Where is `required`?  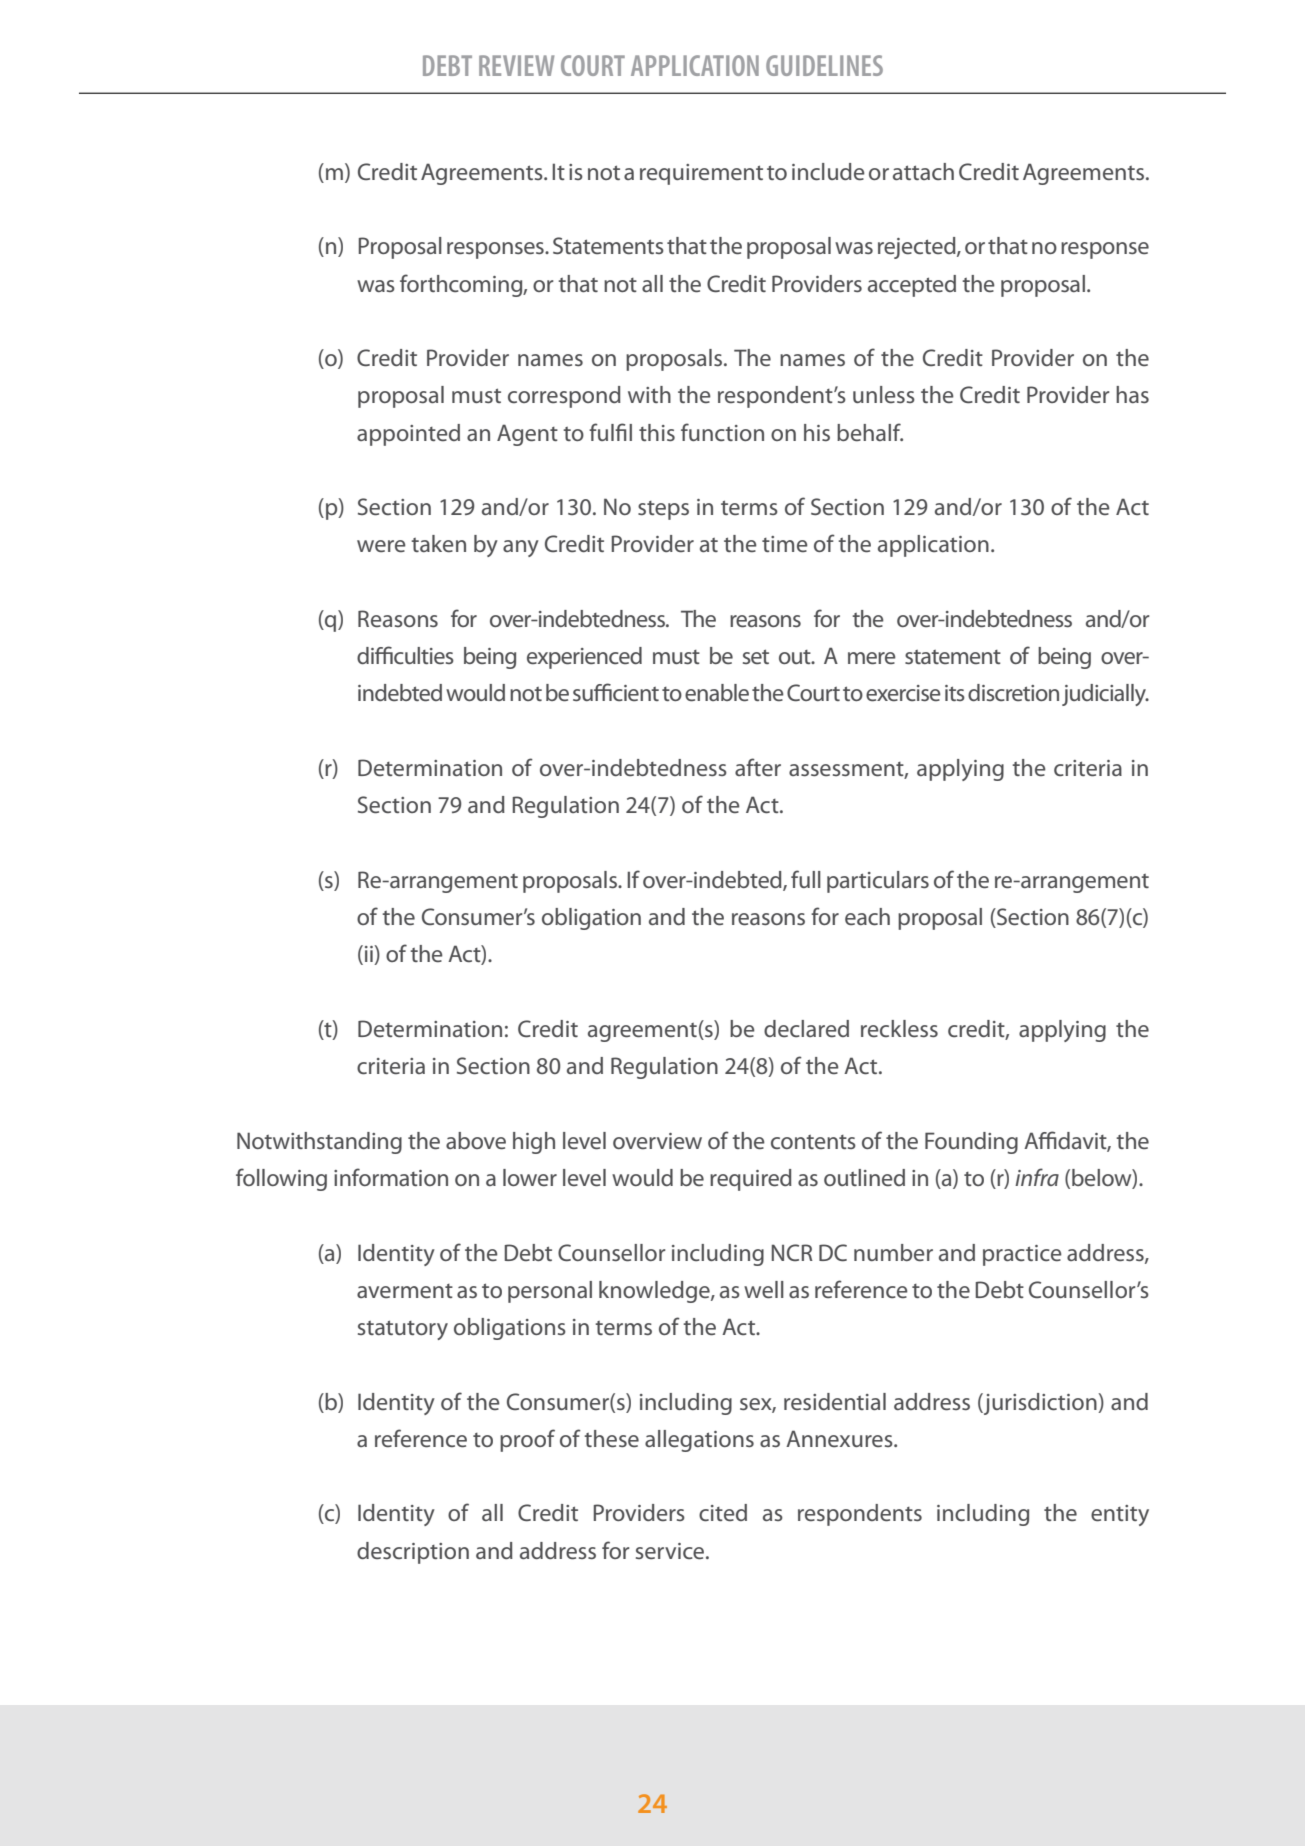 required is located at coordinates (751, 1180).
